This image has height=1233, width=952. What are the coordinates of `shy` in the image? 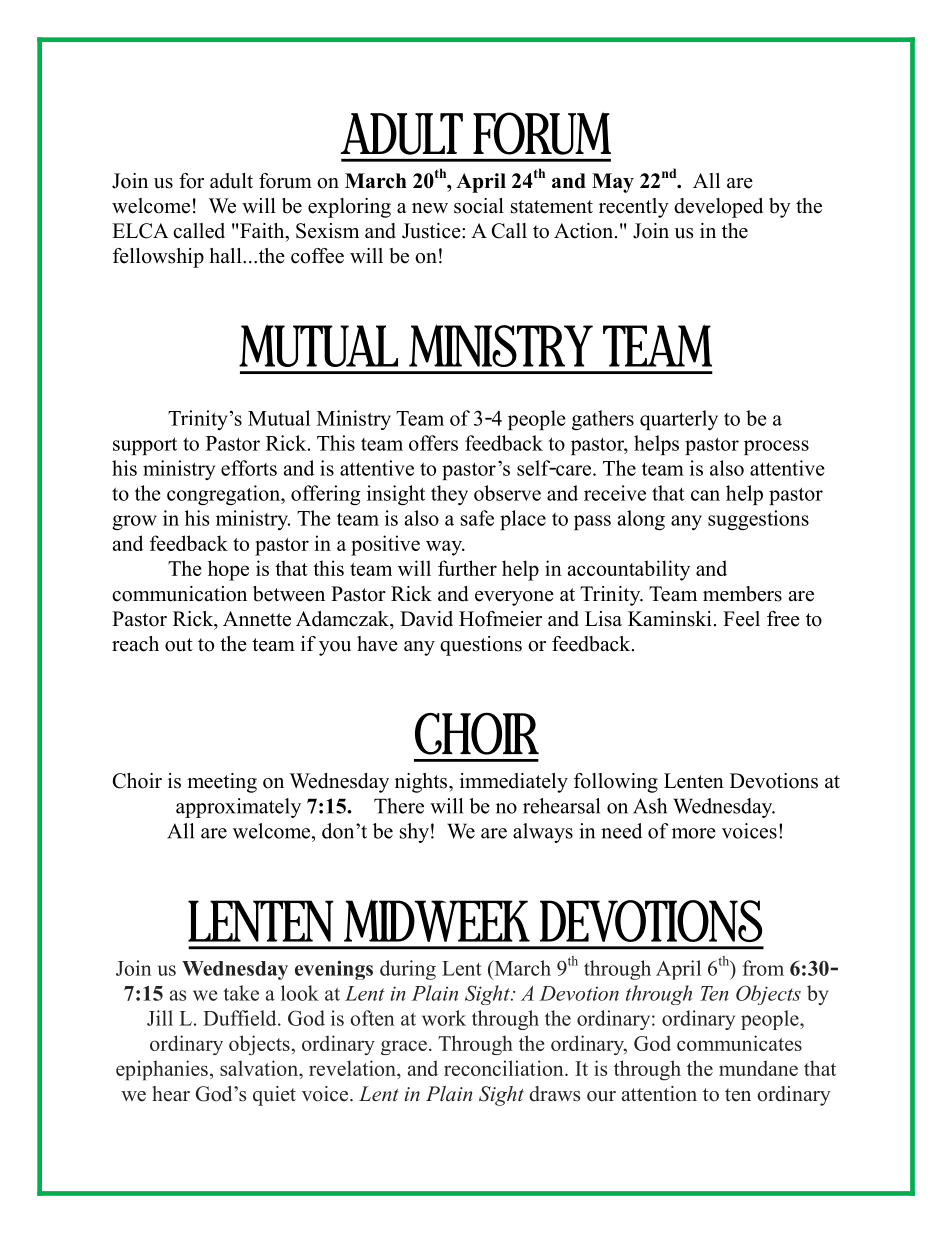 It's located at (414, 833).
